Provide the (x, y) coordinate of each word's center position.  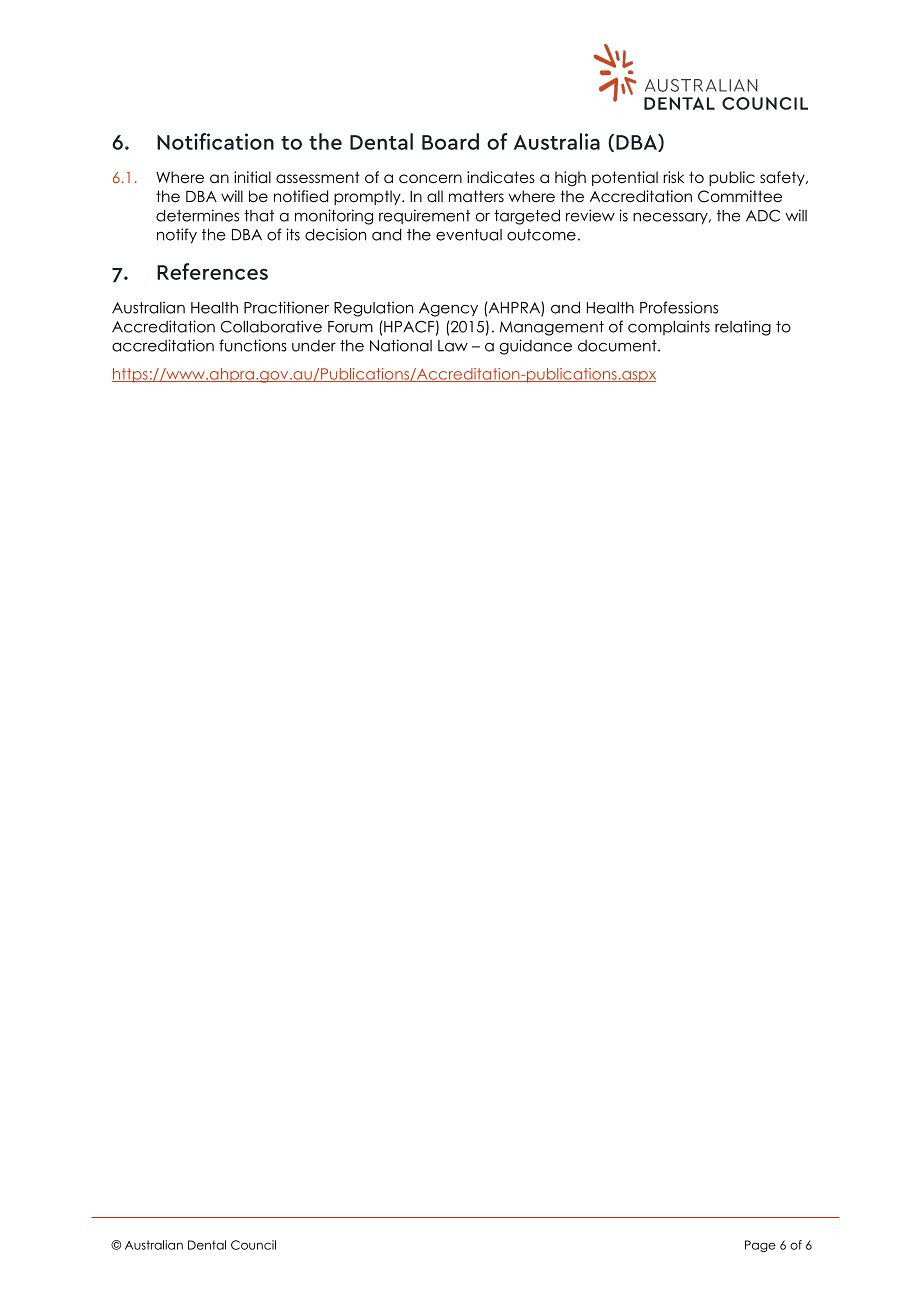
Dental (207, 1245)
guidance (536, 347)
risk (673, 177)
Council (253, 1245)
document (618, 346)
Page (760, 1246)
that (259, 216)
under (314, 346)
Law (453, 346)
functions (253, 345)
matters (476, 196)
